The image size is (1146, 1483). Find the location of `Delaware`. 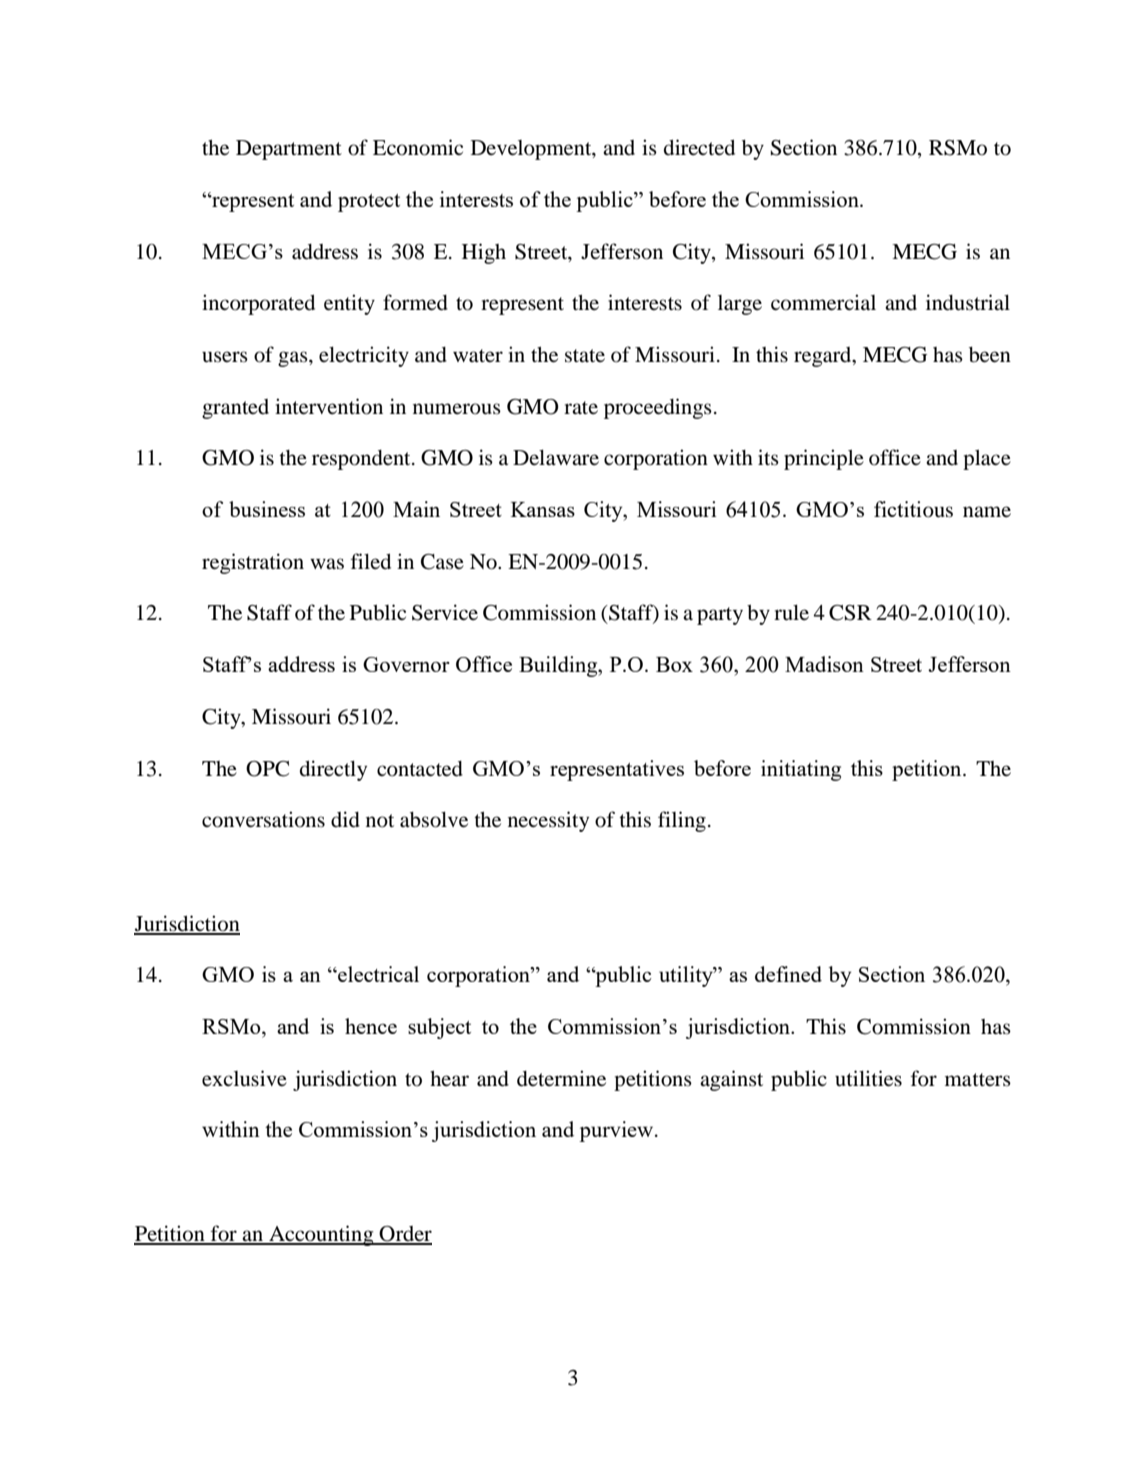

Delaware is located at coordinates (556, 457).
